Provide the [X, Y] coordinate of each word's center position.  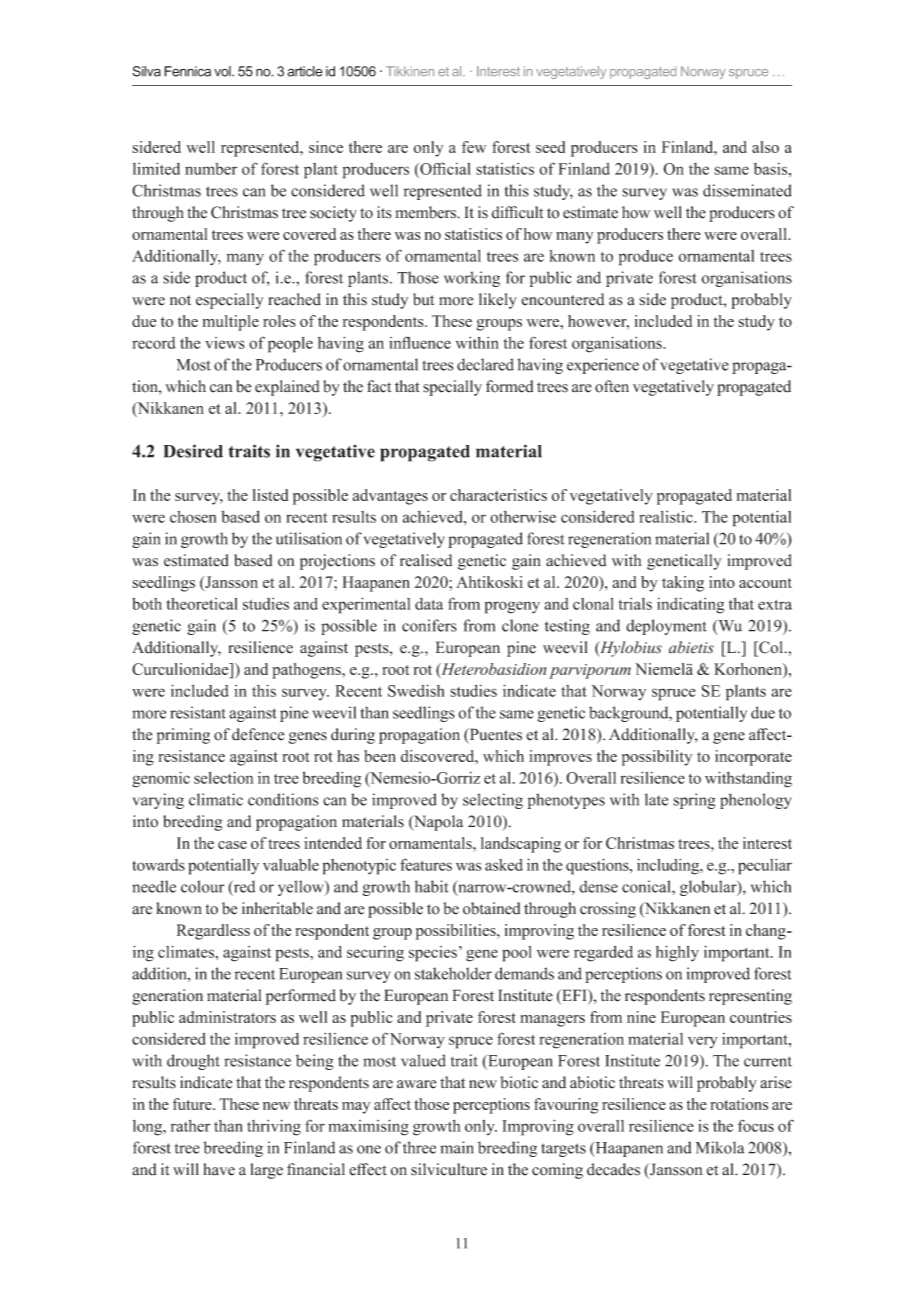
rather [190, 1126]
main [457, 1147]
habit [432, 886]
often [612, 386]
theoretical [202, 604]
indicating [690, 605]
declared [485, 364]
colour [202, 886]
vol [223, 71]
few [474, 147]
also [765, 147]
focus [756, 1125]
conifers [429, 625]
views [225, 343]
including [669, 867]
